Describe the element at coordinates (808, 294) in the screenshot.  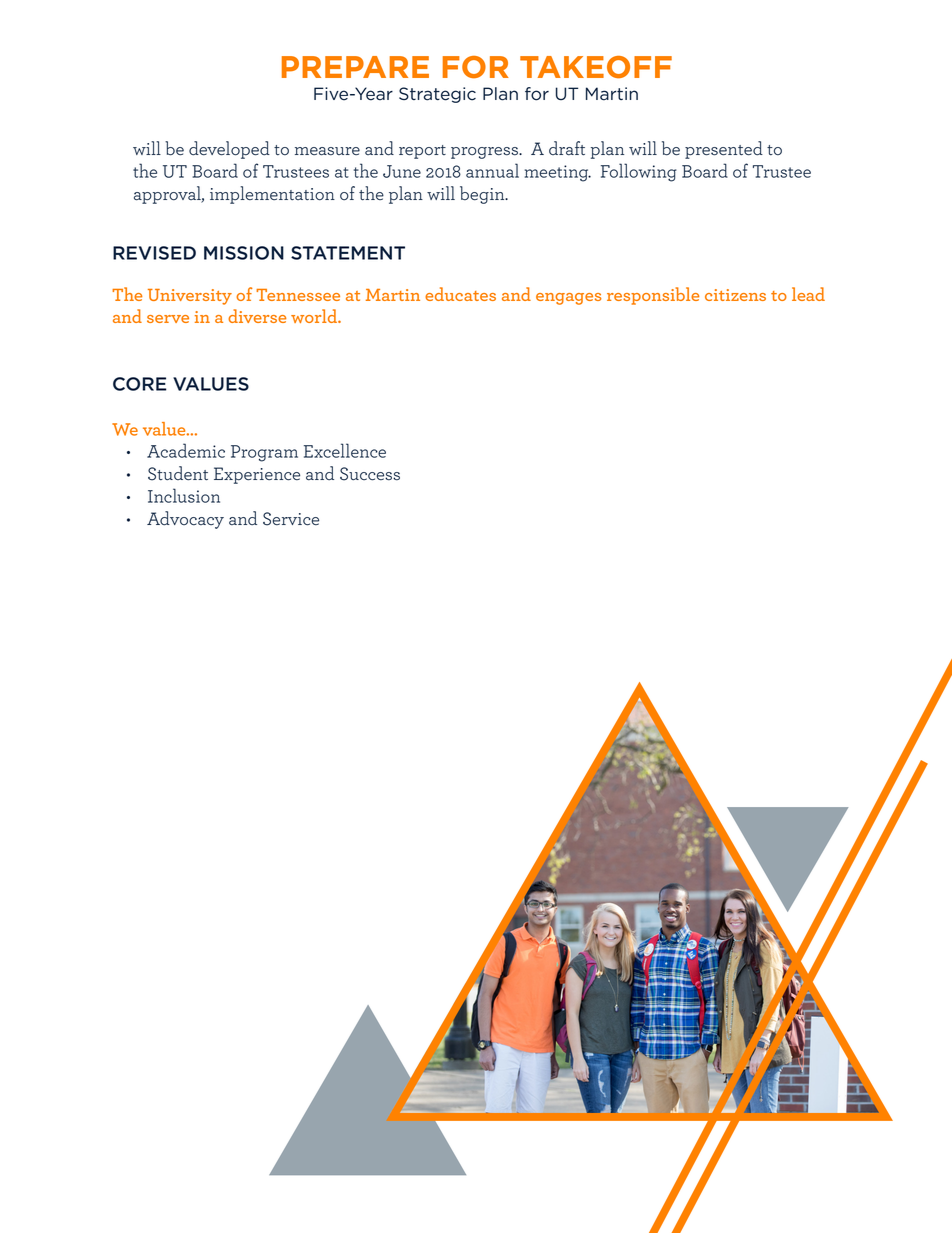
I see `lead` at that location.
